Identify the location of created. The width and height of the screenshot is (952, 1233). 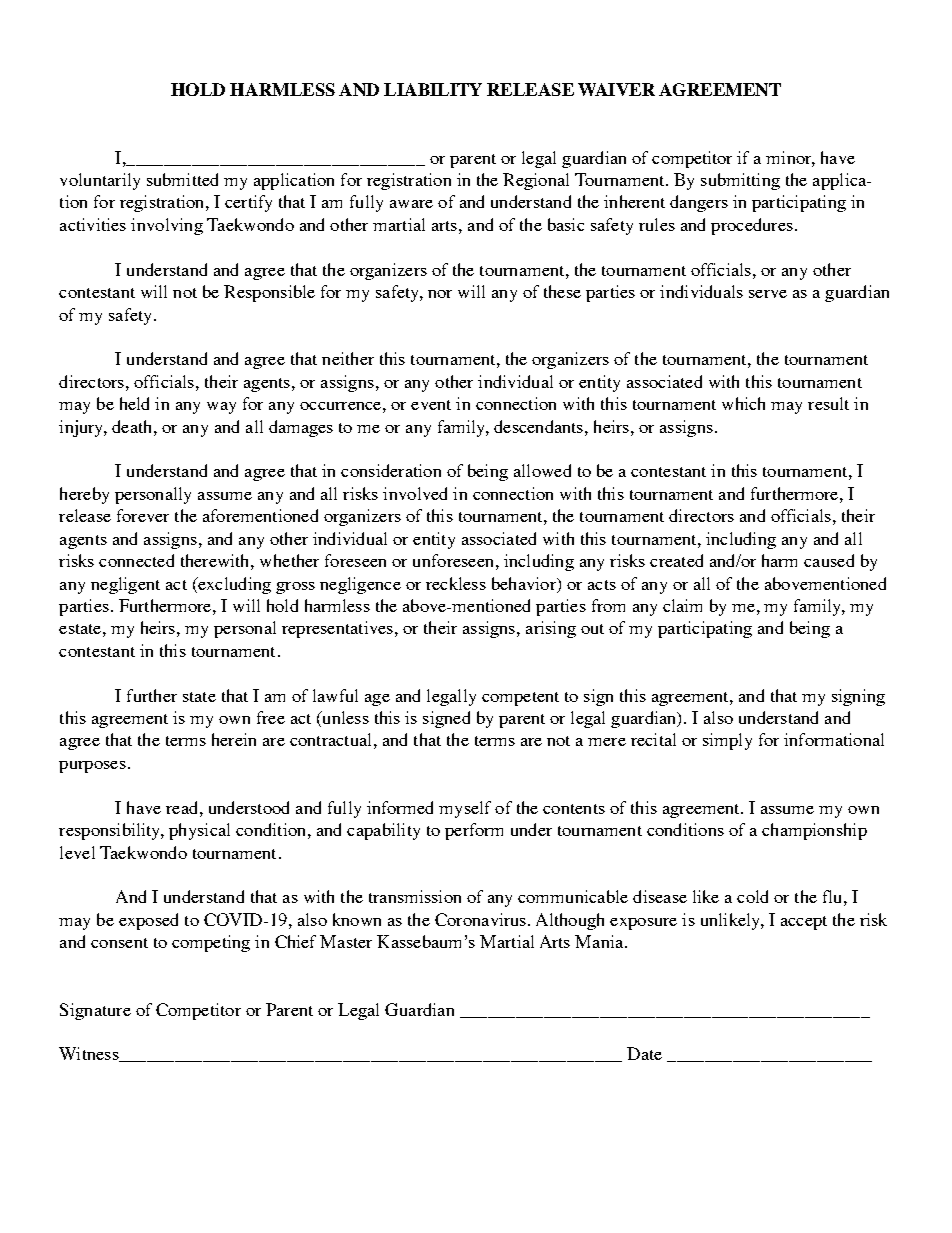
(676, 560).
